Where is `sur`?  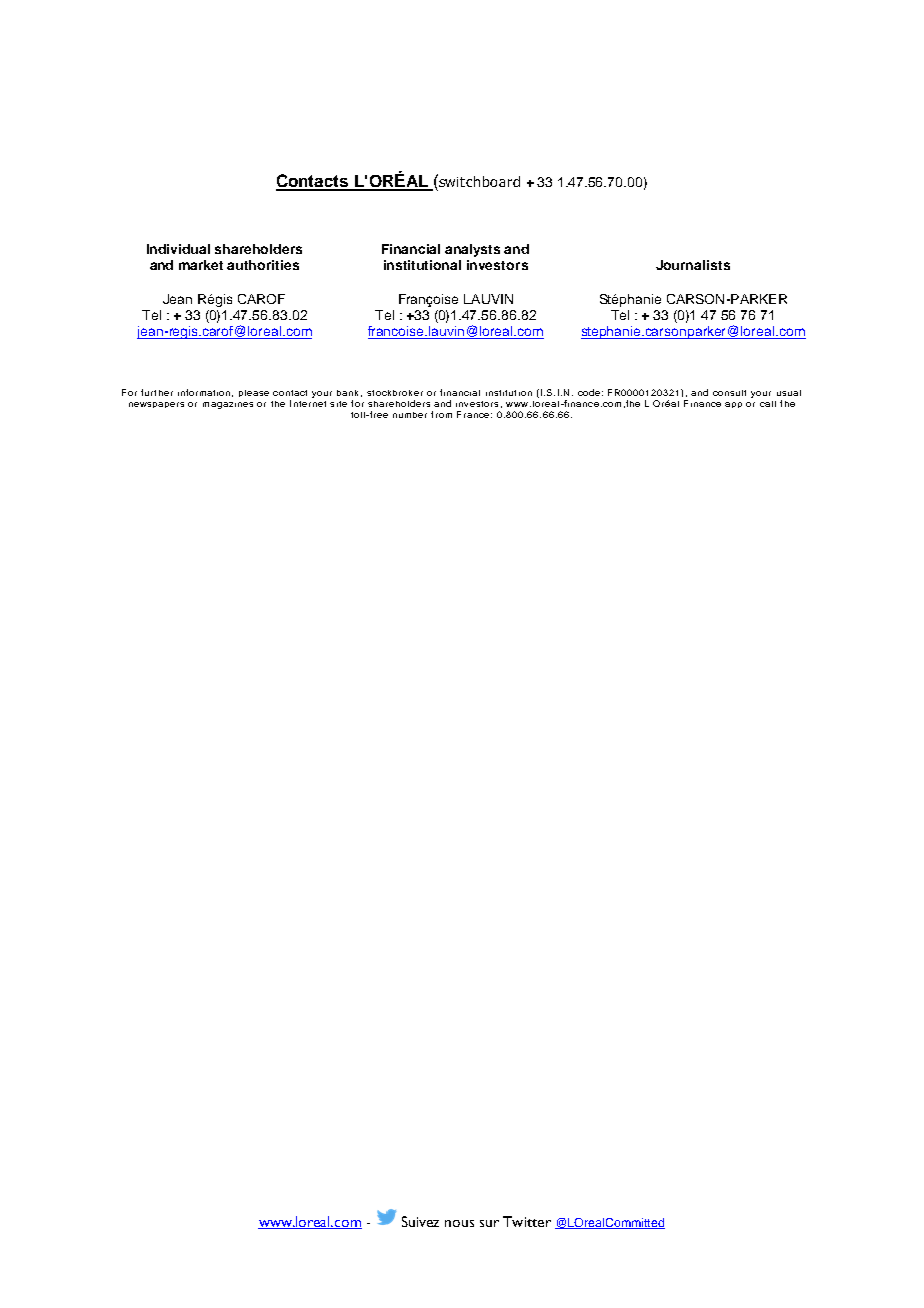
sur is located at coordinates (489, 1223).
